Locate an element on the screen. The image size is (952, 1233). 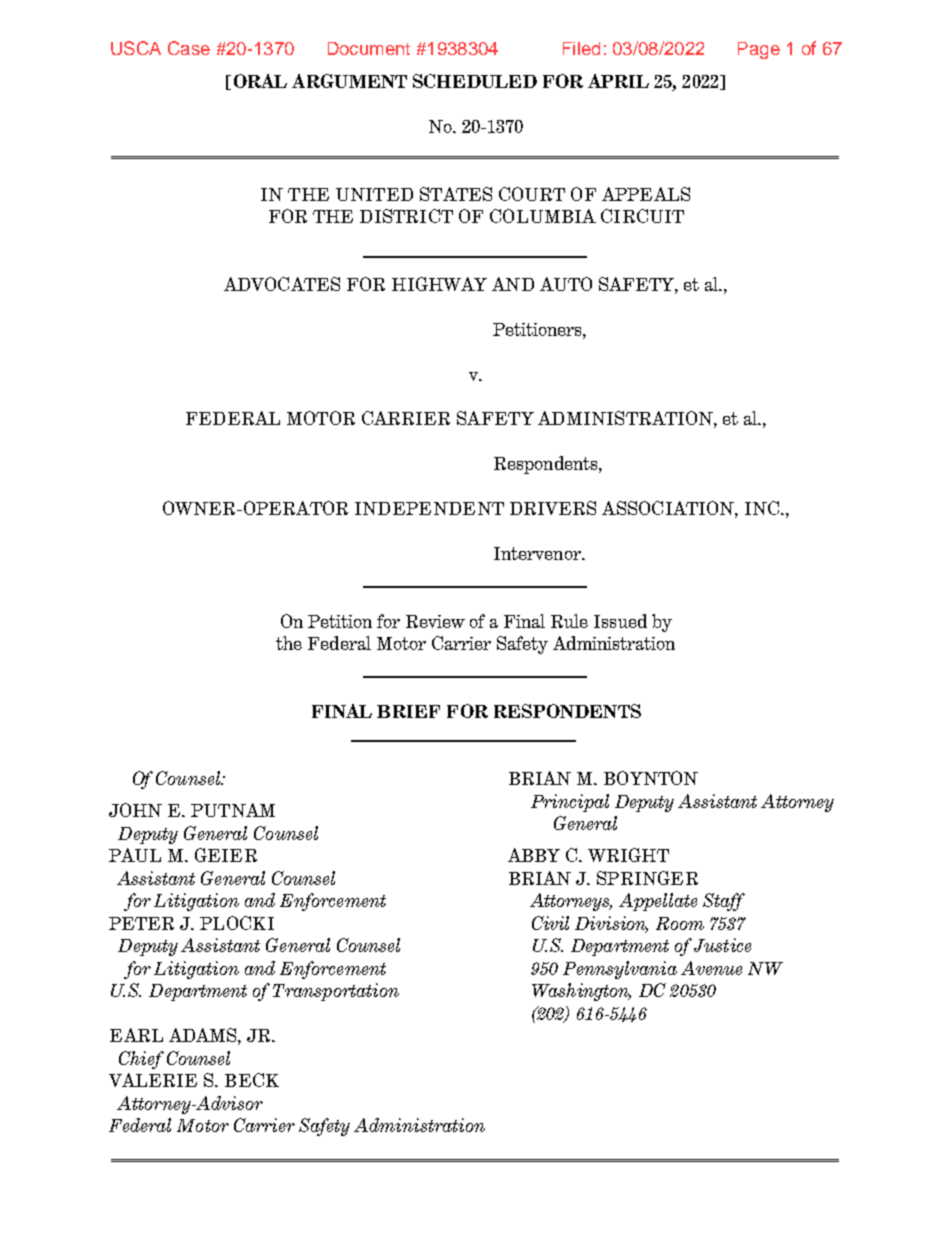
SCHEDULED is located at coordinates (475, 81).
